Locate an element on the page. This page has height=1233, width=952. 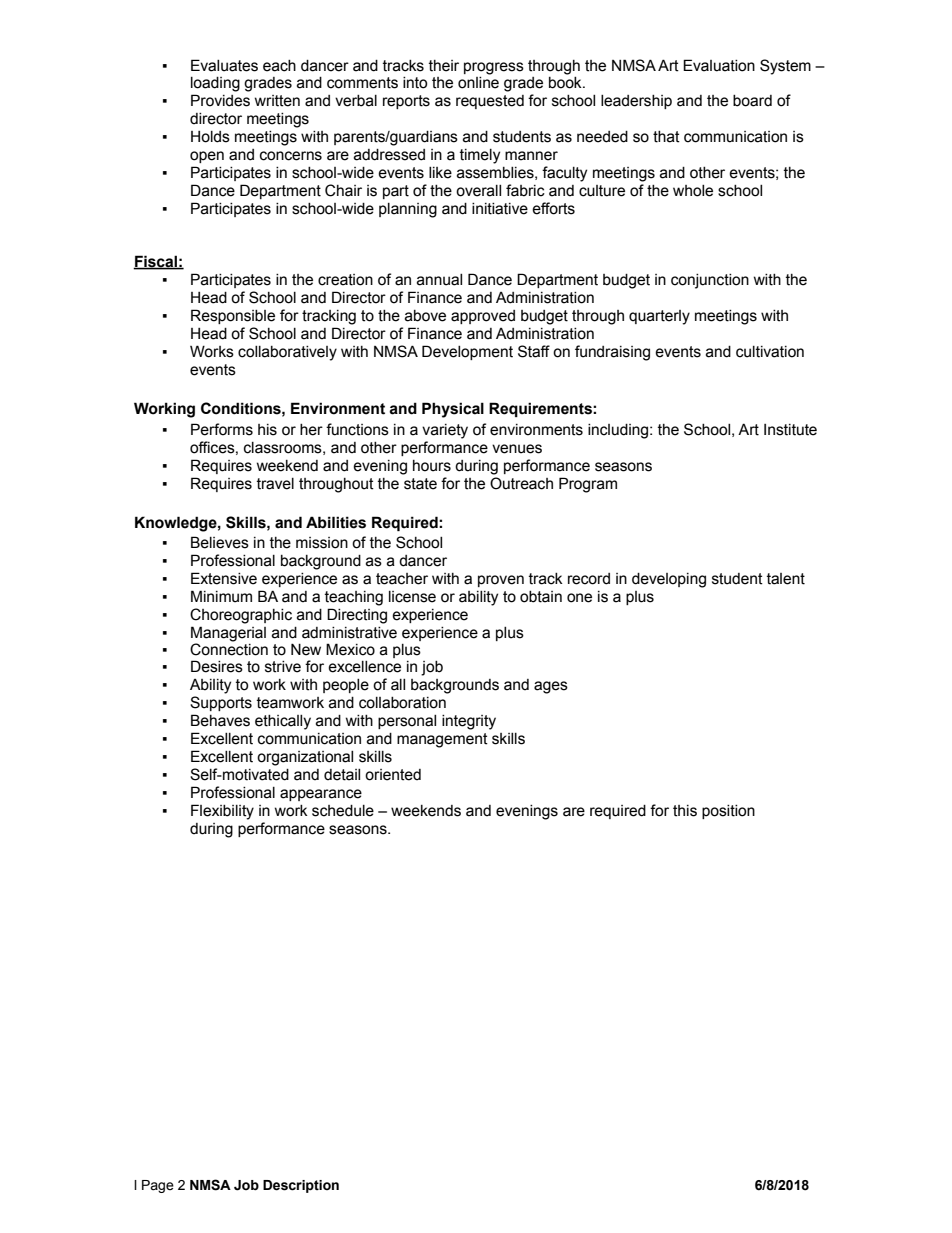
Page is located at coordinates (158, 1186).
